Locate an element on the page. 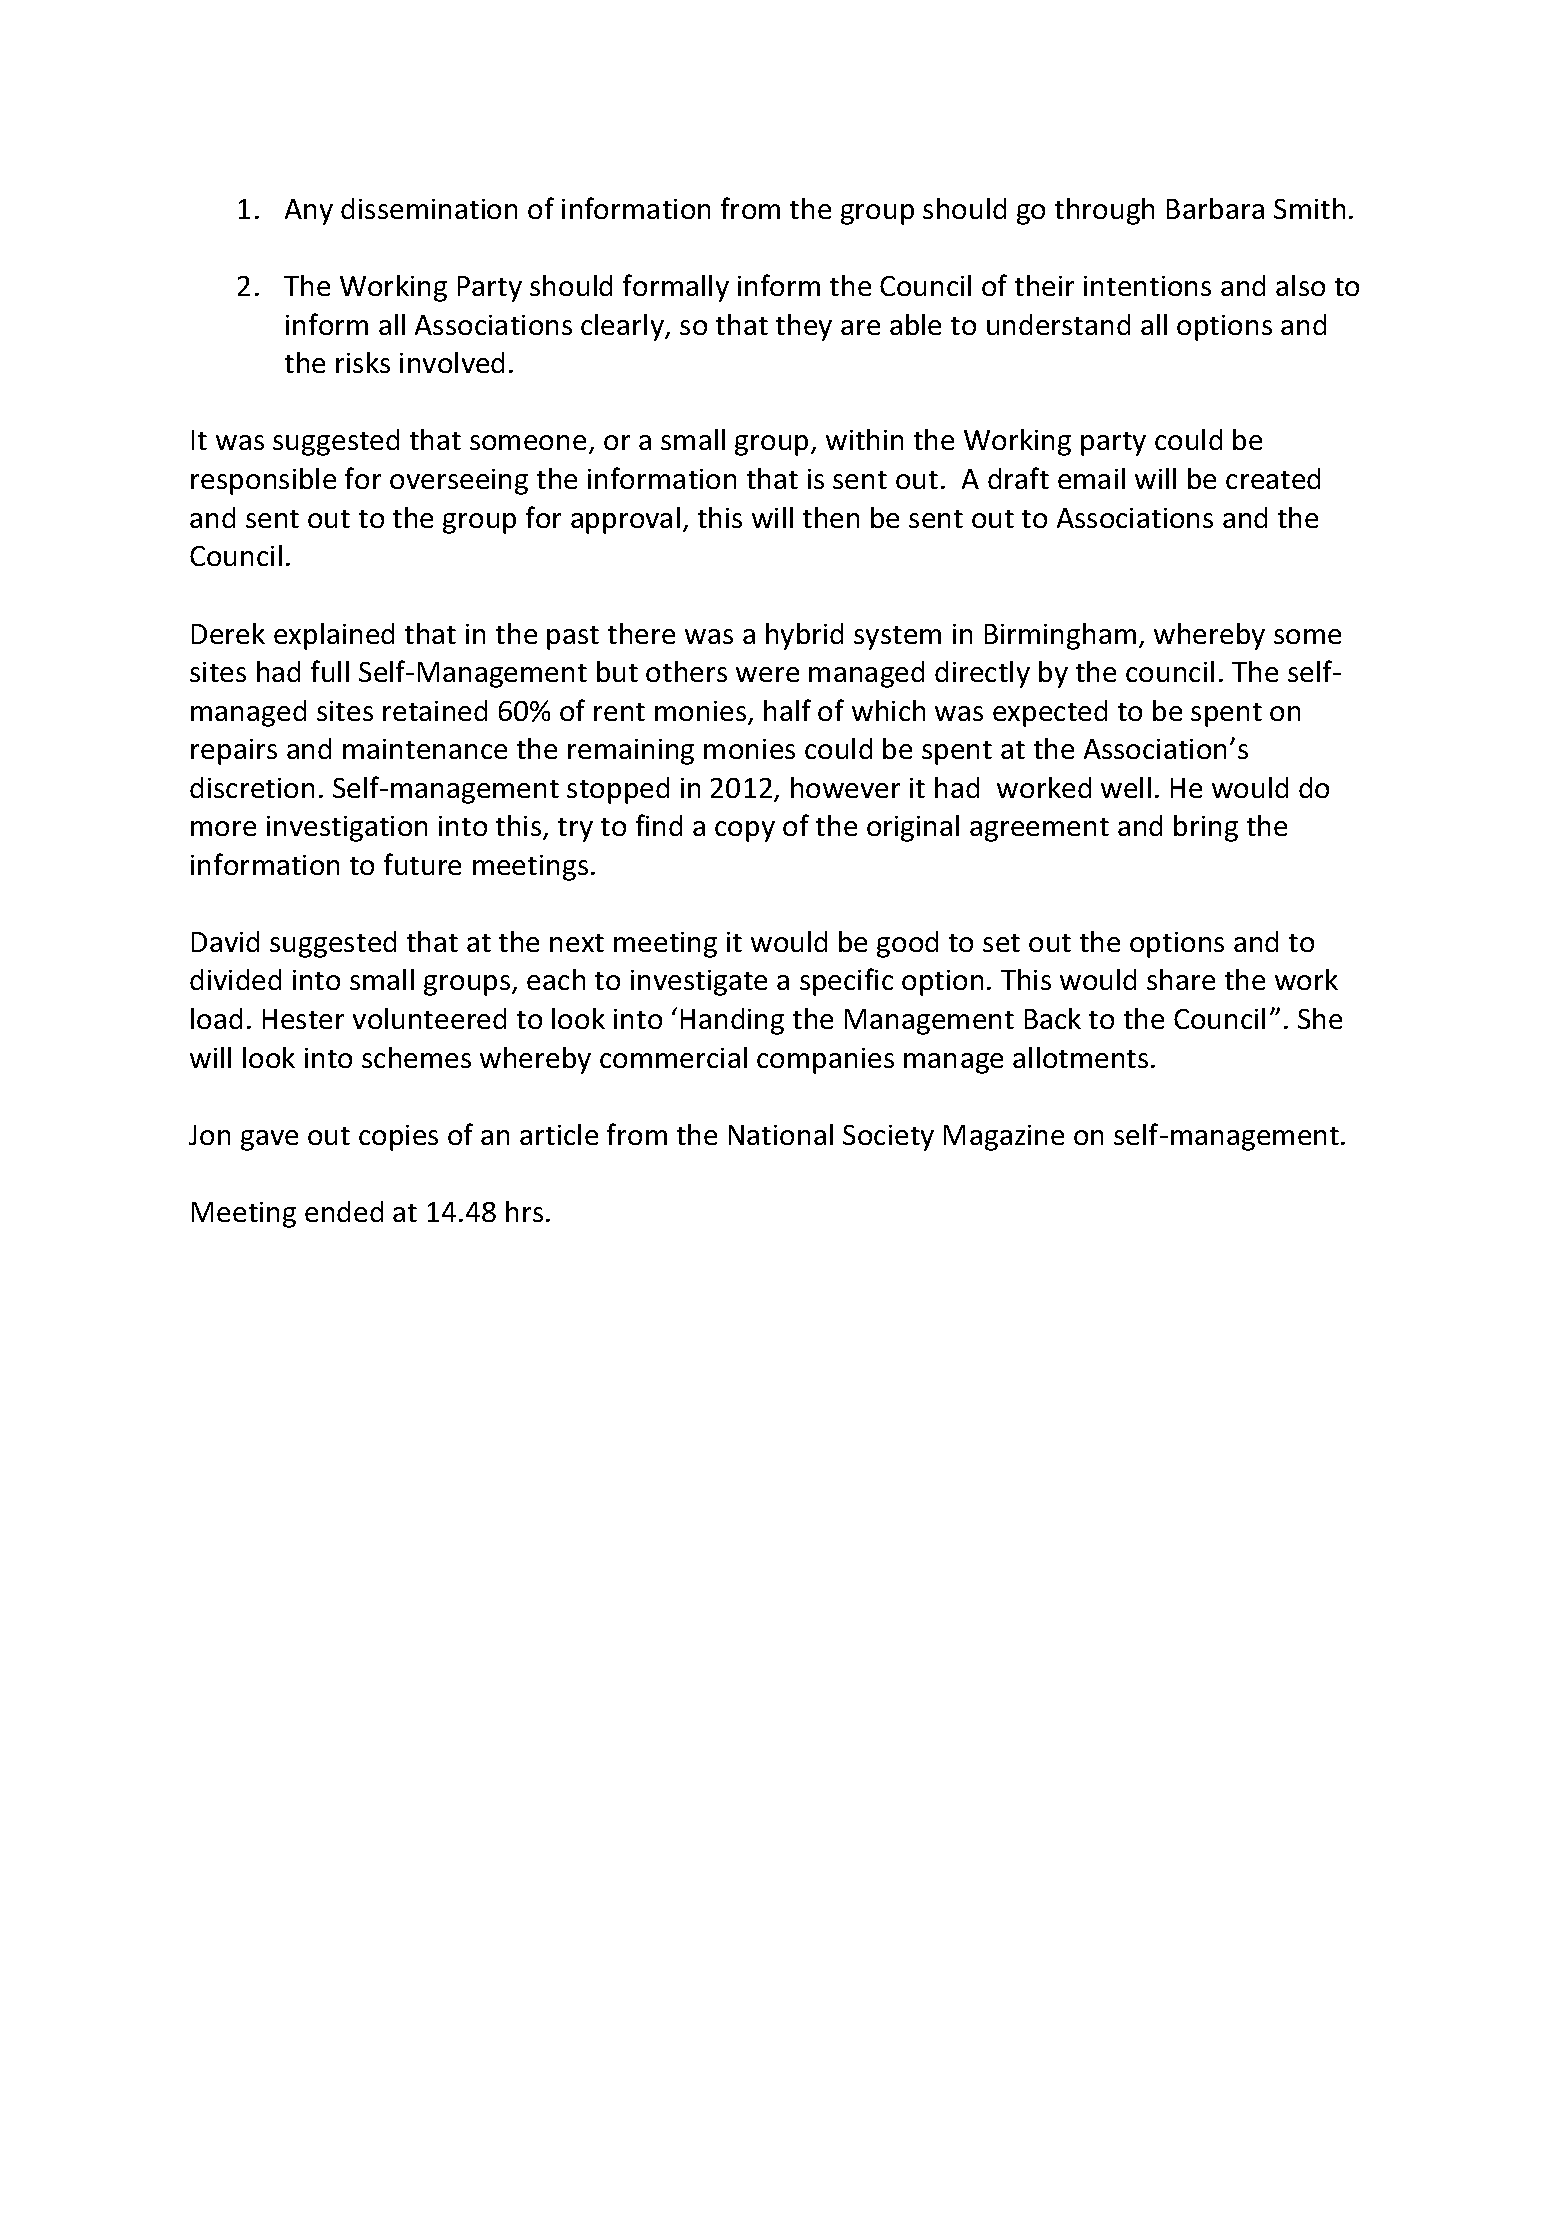  Magazine is located at coordinates (1004, 1138).
